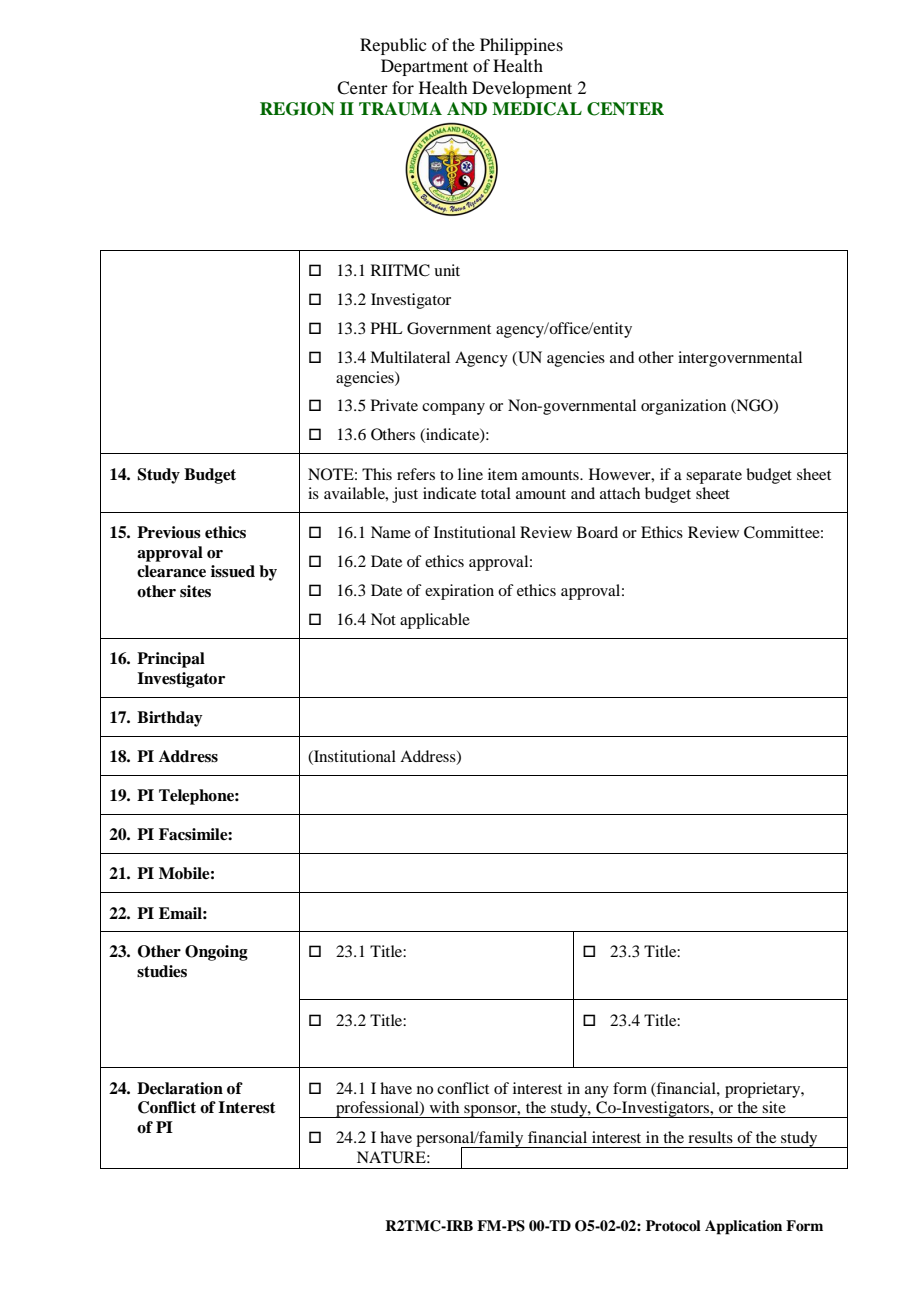 This document has width=924, height=1308. I want to click on Multilateral, so click(410, 357).
